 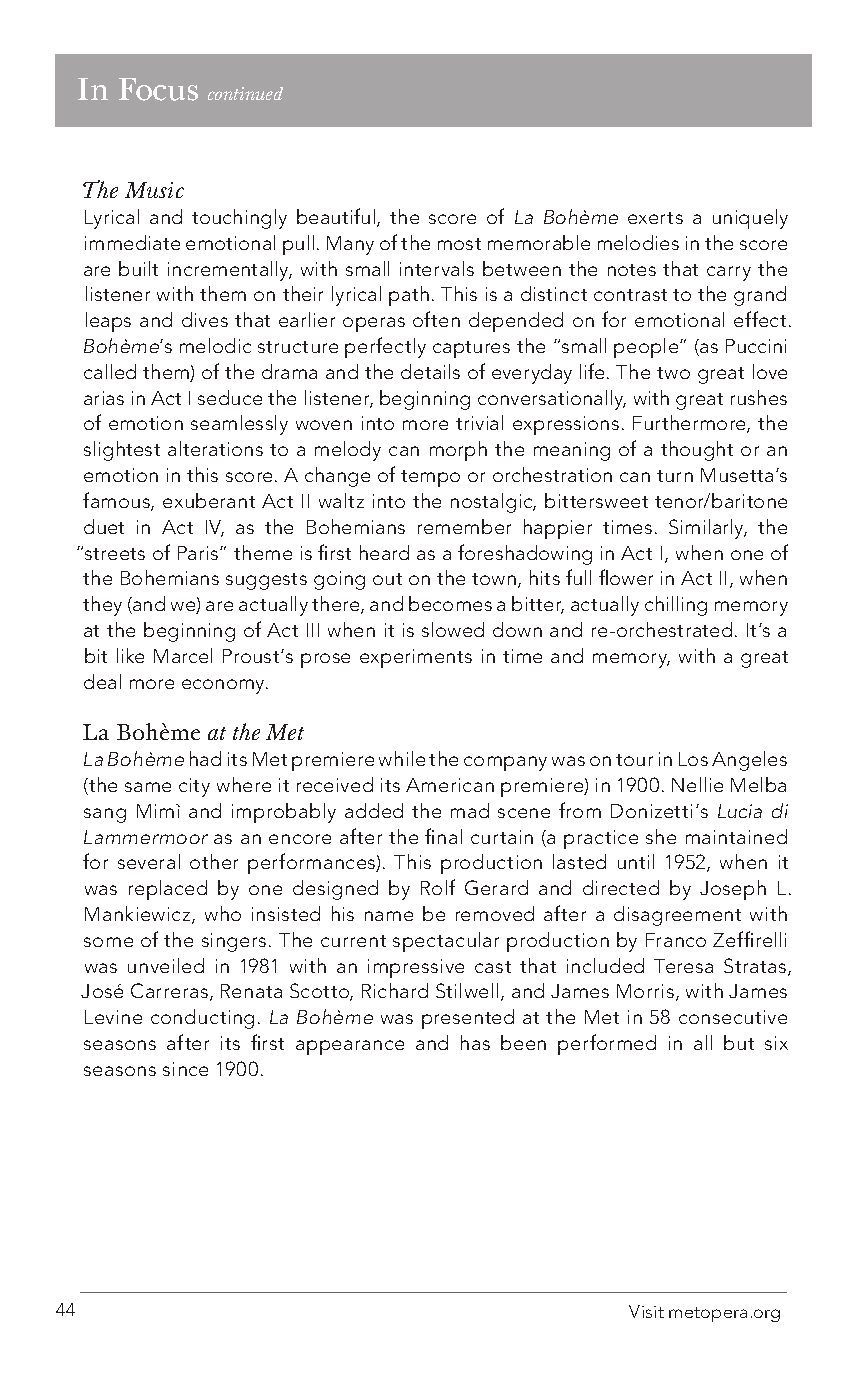 I want to click on since, so click(x=185, y=1069).
